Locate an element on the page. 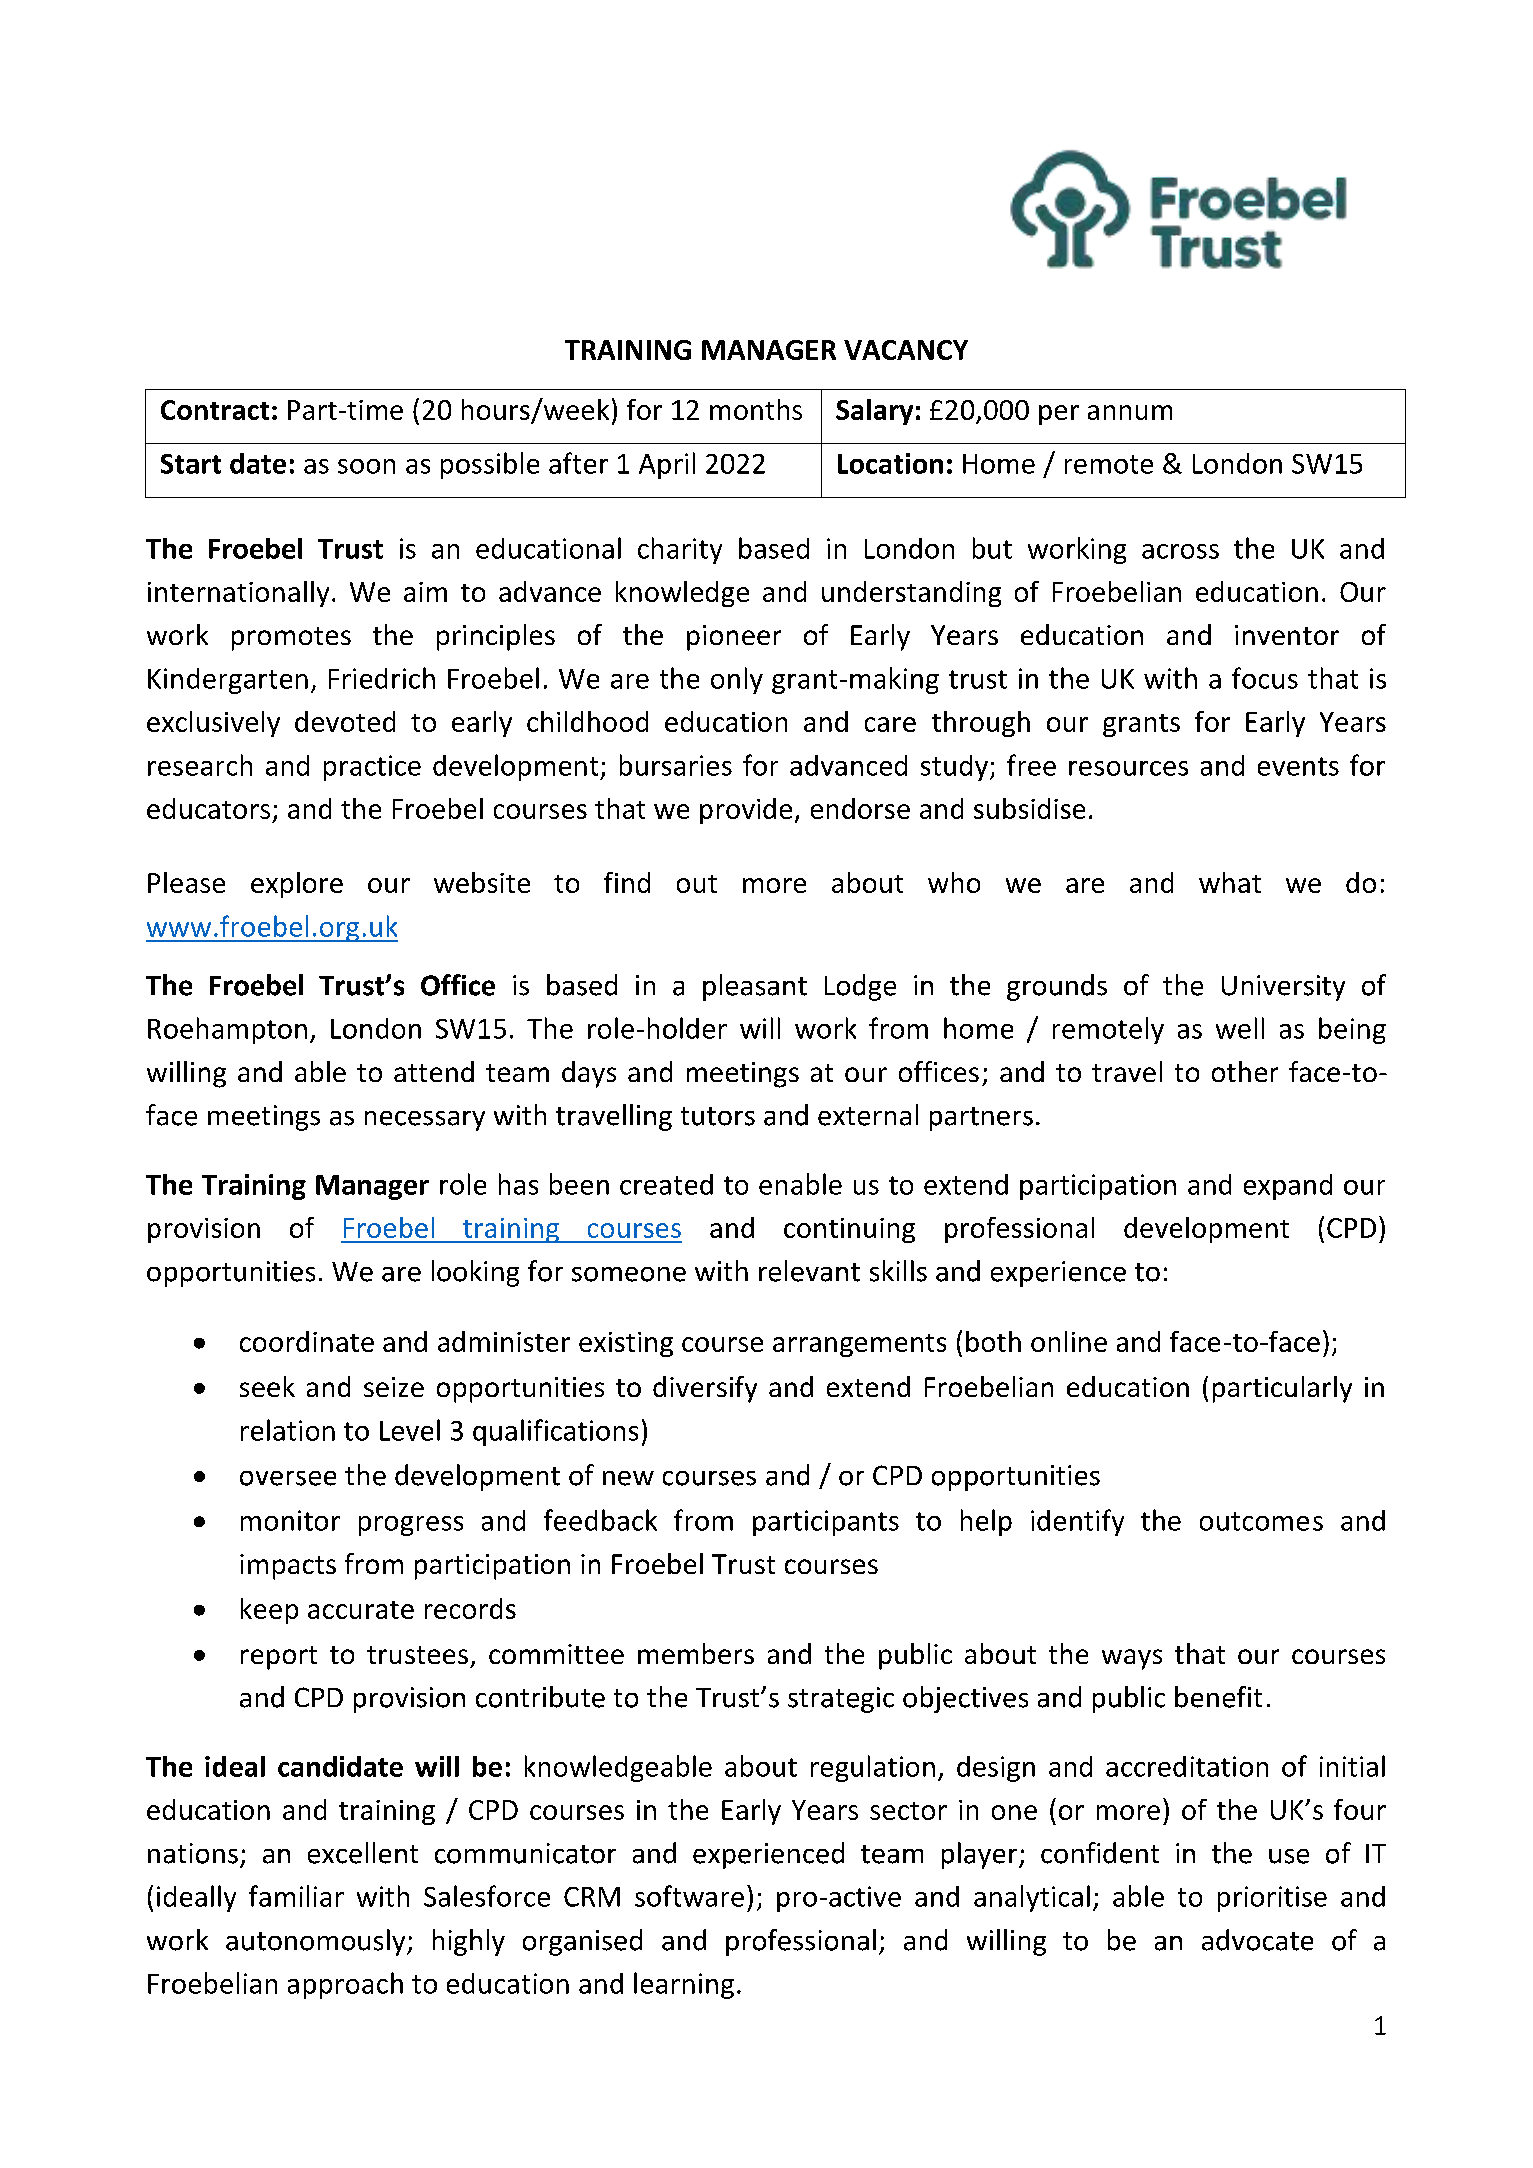 This document has width=1533, height=2168. what is located at coordinates (1230, 882).
